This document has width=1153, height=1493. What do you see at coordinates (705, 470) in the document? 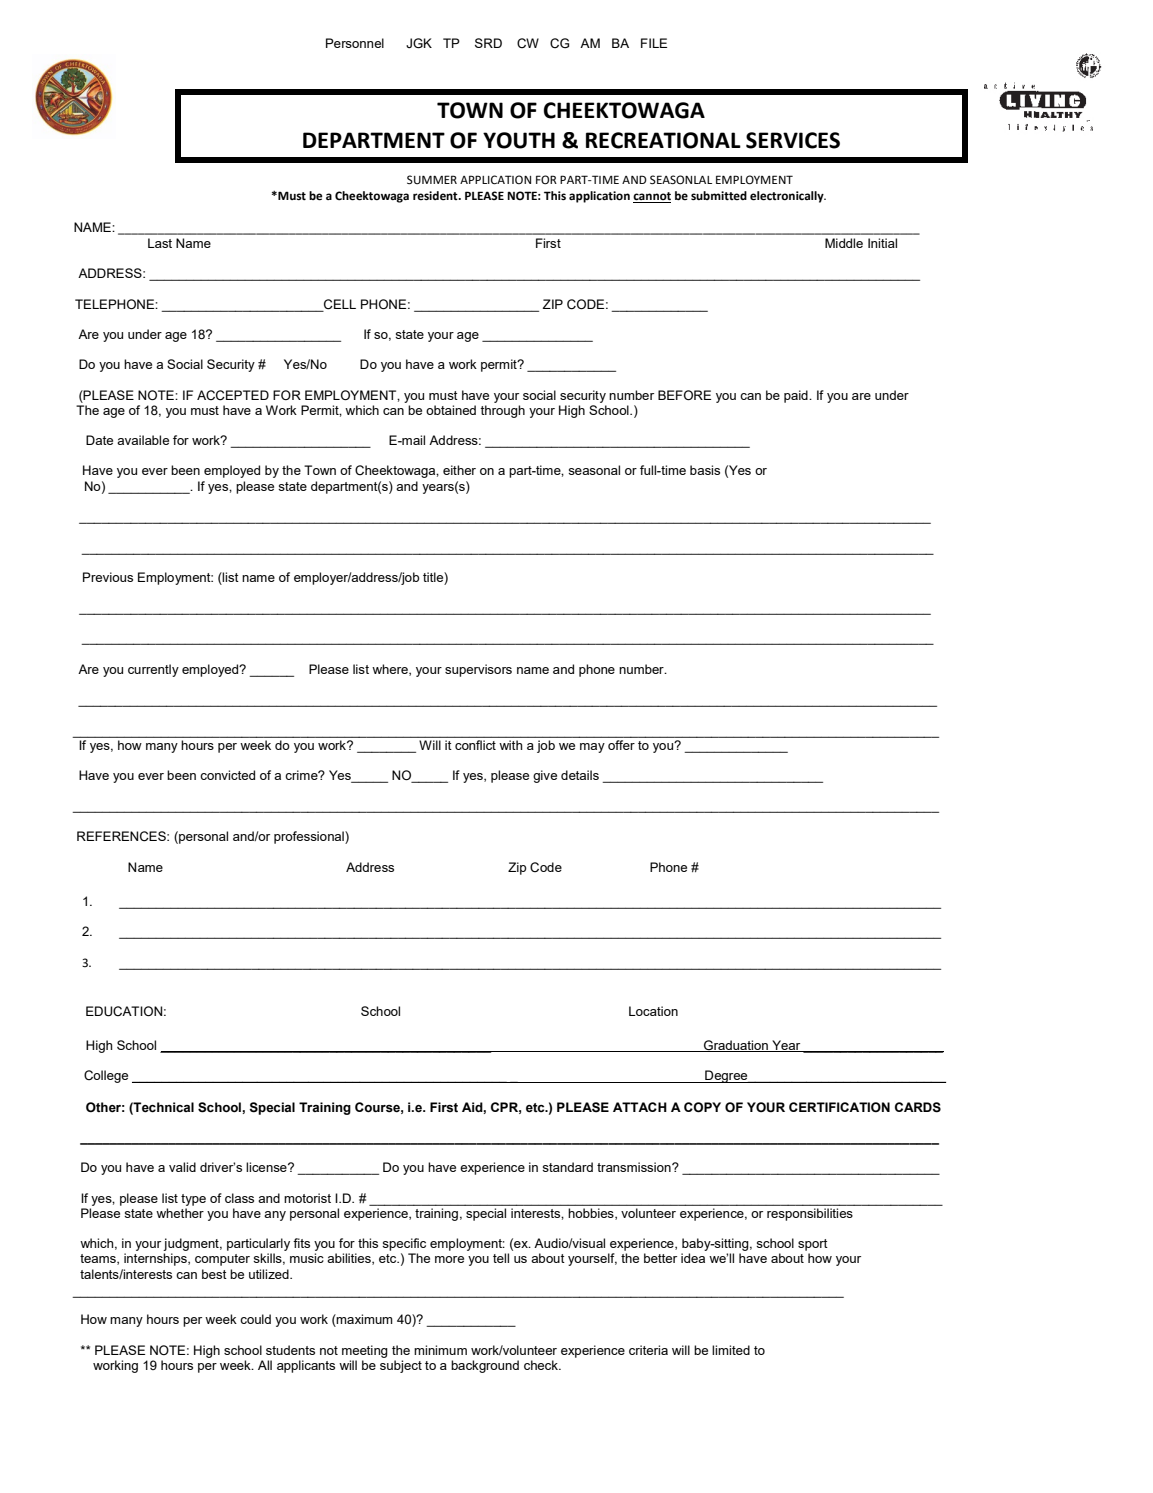
I see `basis` at bounding box center [705, 470].
